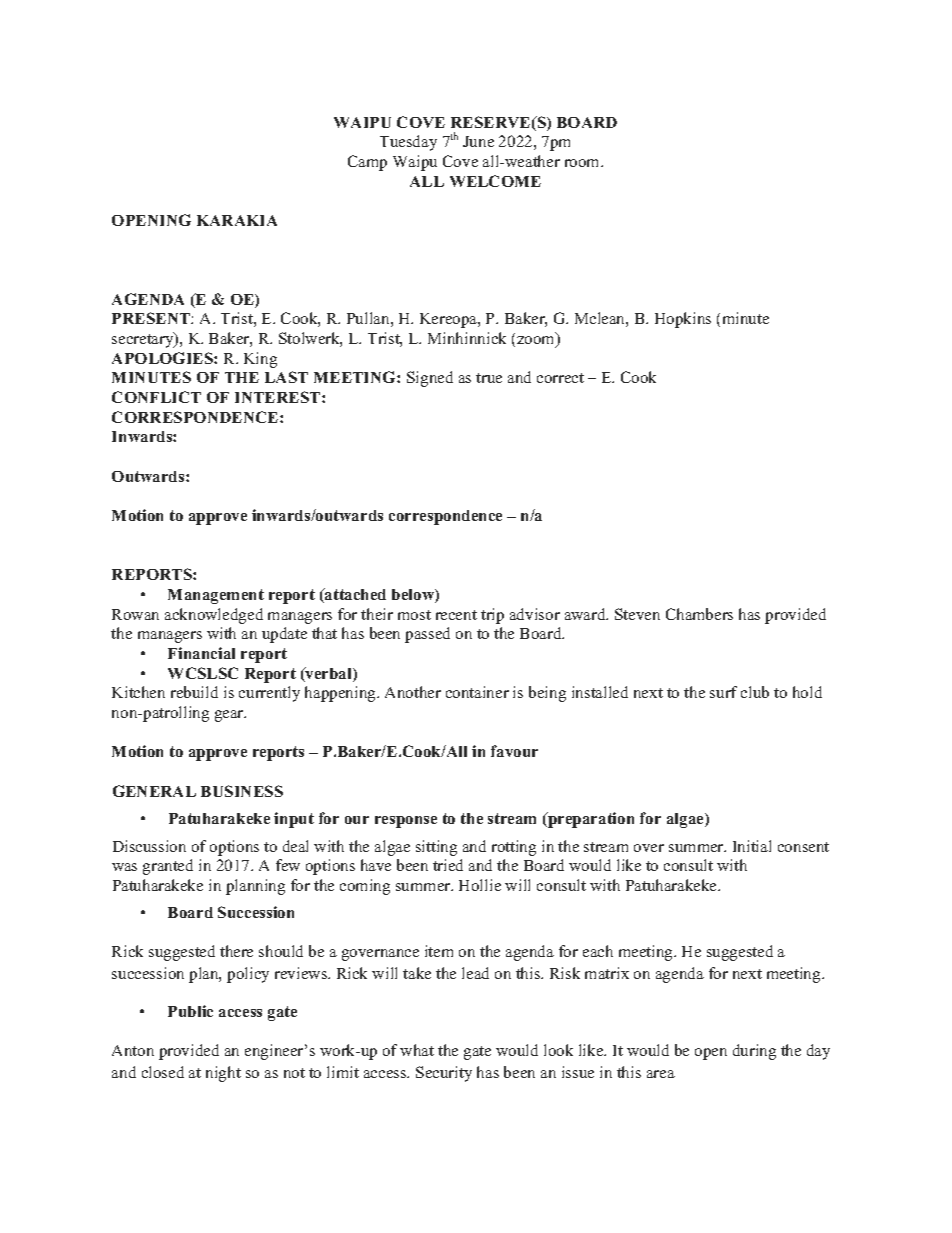 The height and width of the page is (1233, 952). Describe the element at coordinates (156, 397) in the page. I see `CONFLICT` at that location.
